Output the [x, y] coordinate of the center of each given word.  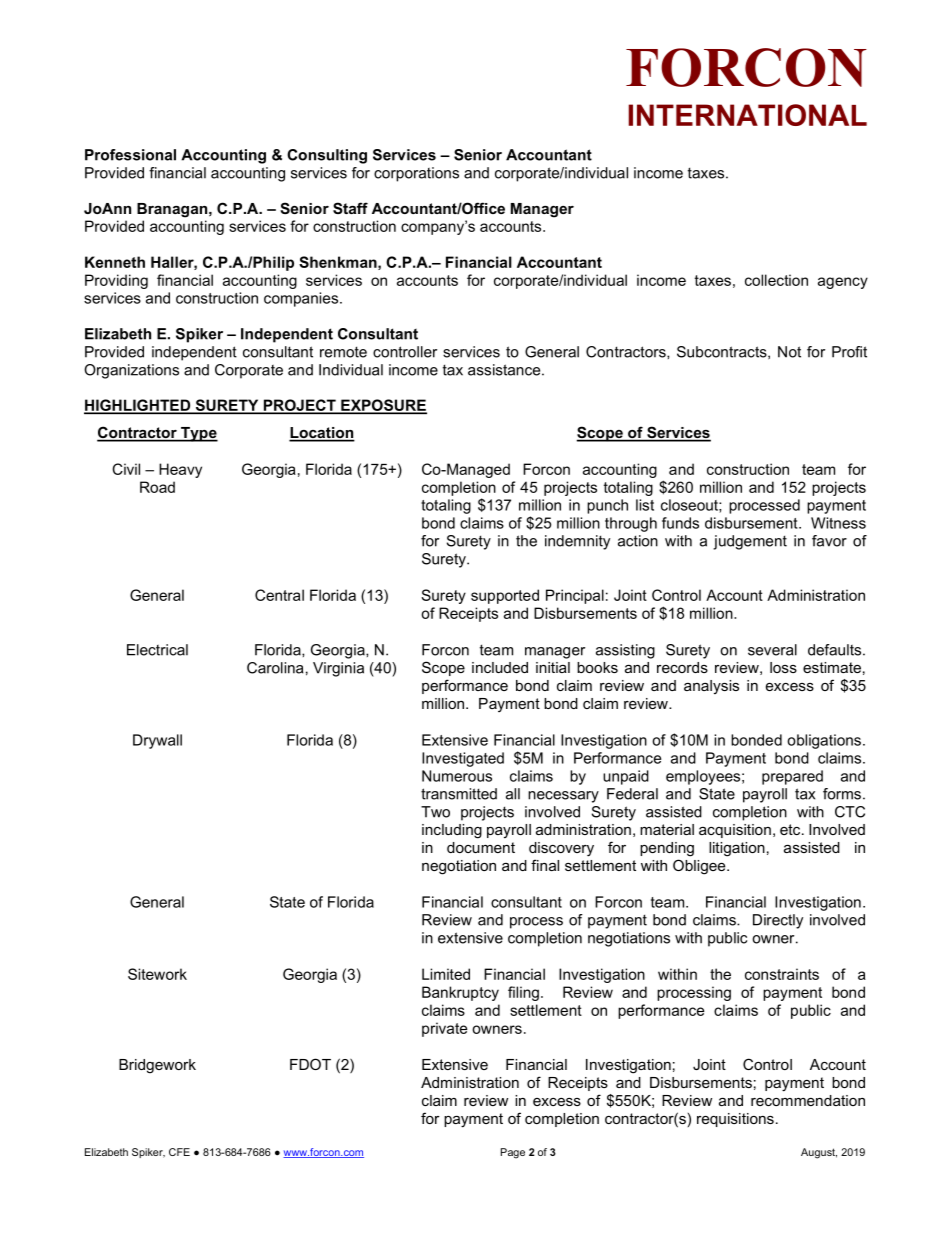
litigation [737, 849]
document [481, 847]
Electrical [157, 650]
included [500, 667]
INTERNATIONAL [747, 115]
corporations [416, 174]
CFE [179, 1152]
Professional [130, 155]
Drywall [157, 741]
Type [198, 434]
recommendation [808, 1100]
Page [513, 1153]
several [772, 650]
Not [789, 352]
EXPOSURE [383, 406]
